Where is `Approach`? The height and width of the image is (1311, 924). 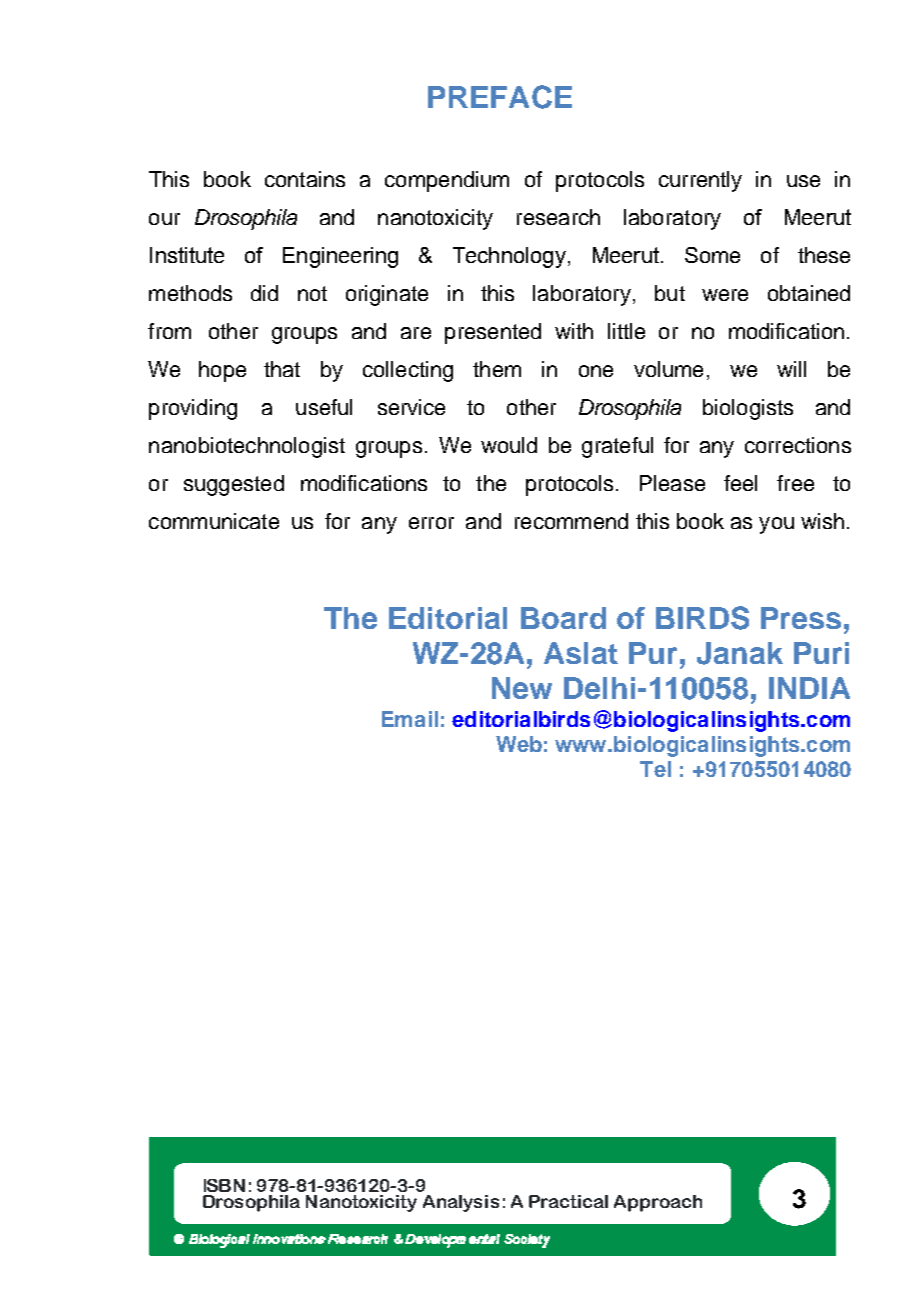
Approach is located at coordinates (658, 1203).
